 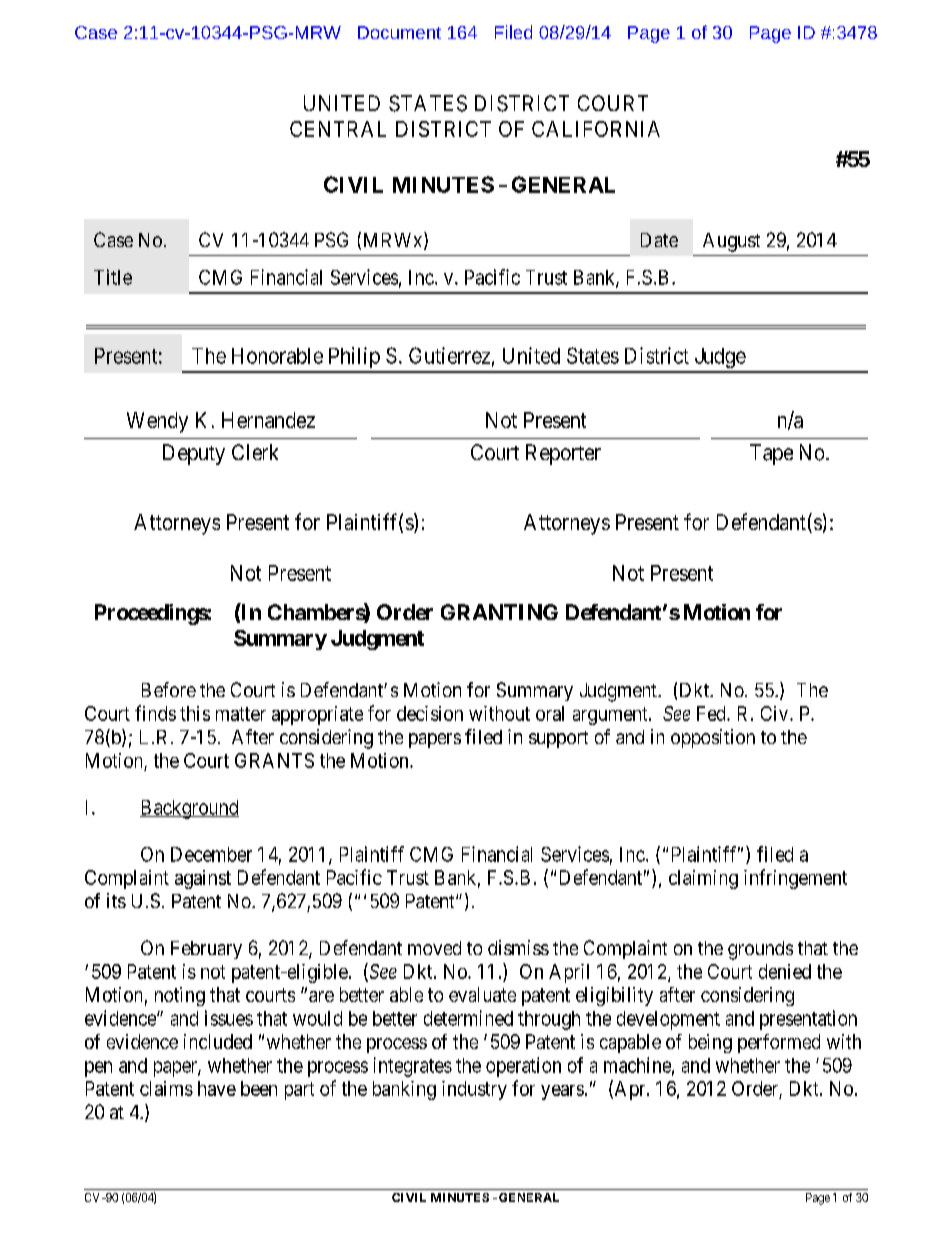 I want to click on Tape, so click(x=771, y=454).
